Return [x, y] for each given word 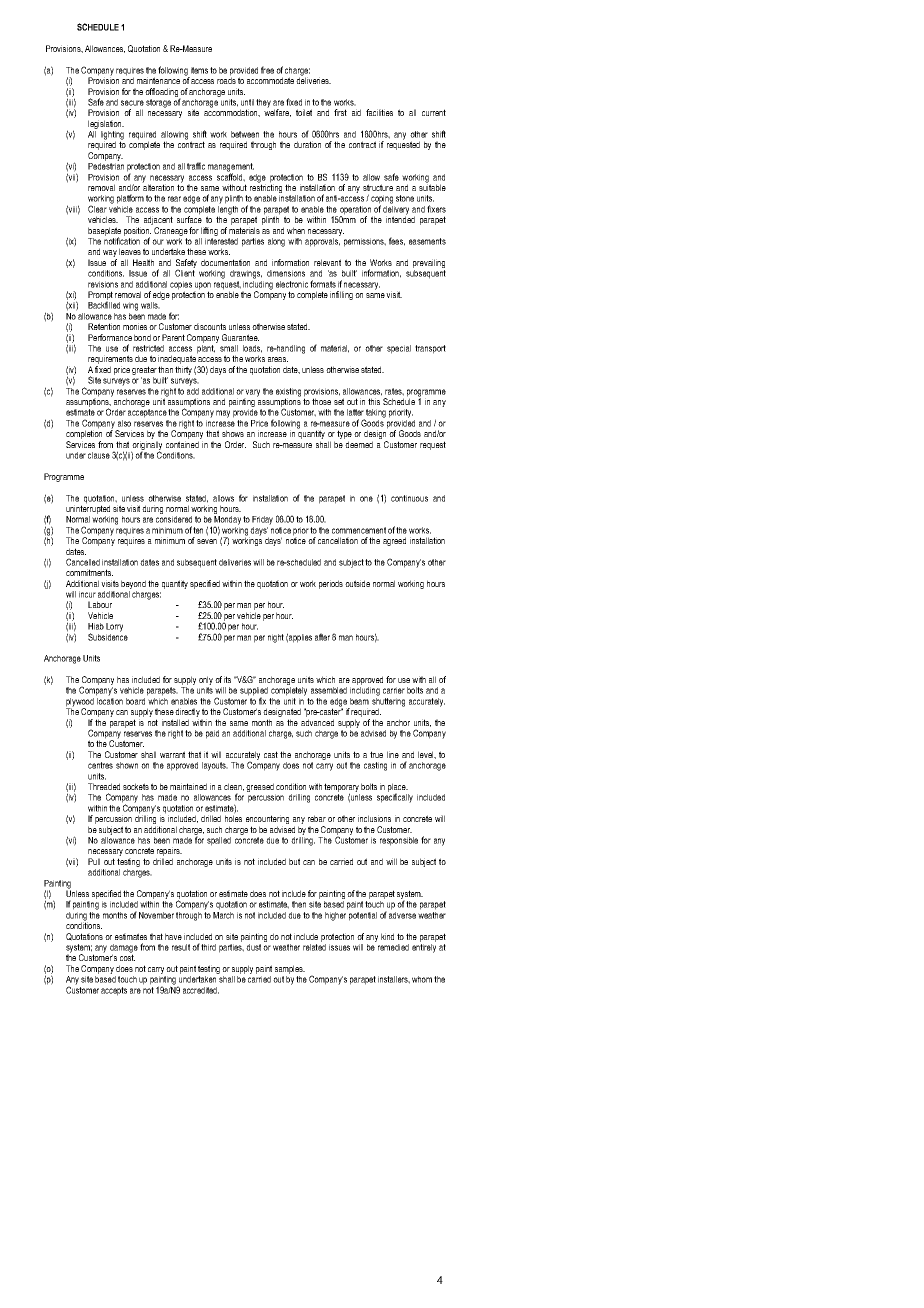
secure [132, 103]
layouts [215, 766]
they [263, 103]
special [399, 349]
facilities [379, 112]
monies [135, 326]
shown [127, 765]
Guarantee [240, 337]
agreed [394, 541]
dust [253, 947]
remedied [392, 946]
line [393, 754]
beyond [133, 584]
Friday [262, 520]
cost [127, 956]
